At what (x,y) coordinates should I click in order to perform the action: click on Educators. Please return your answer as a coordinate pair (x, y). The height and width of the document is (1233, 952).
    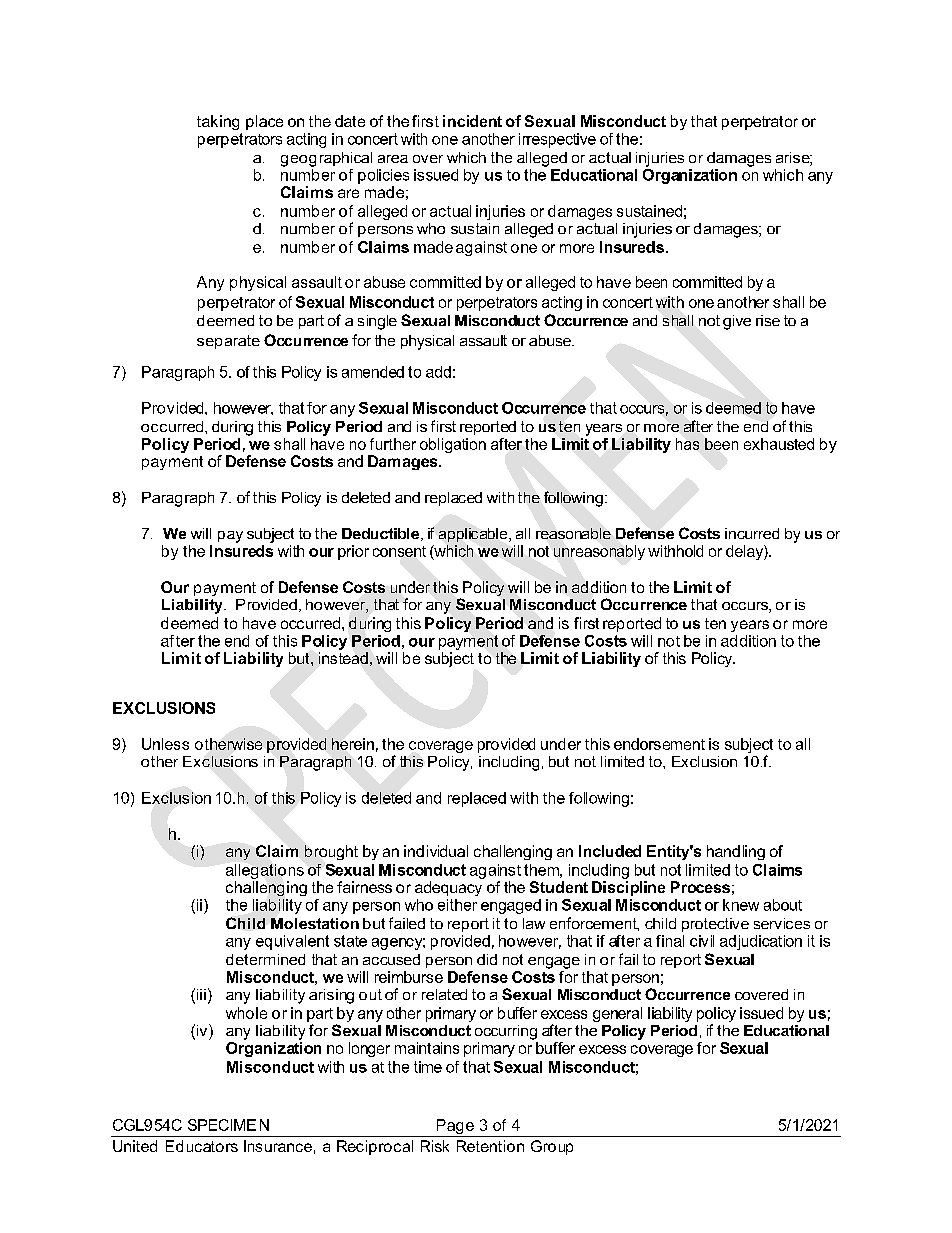
    Looking at the image, I should click on (202, 1146).
